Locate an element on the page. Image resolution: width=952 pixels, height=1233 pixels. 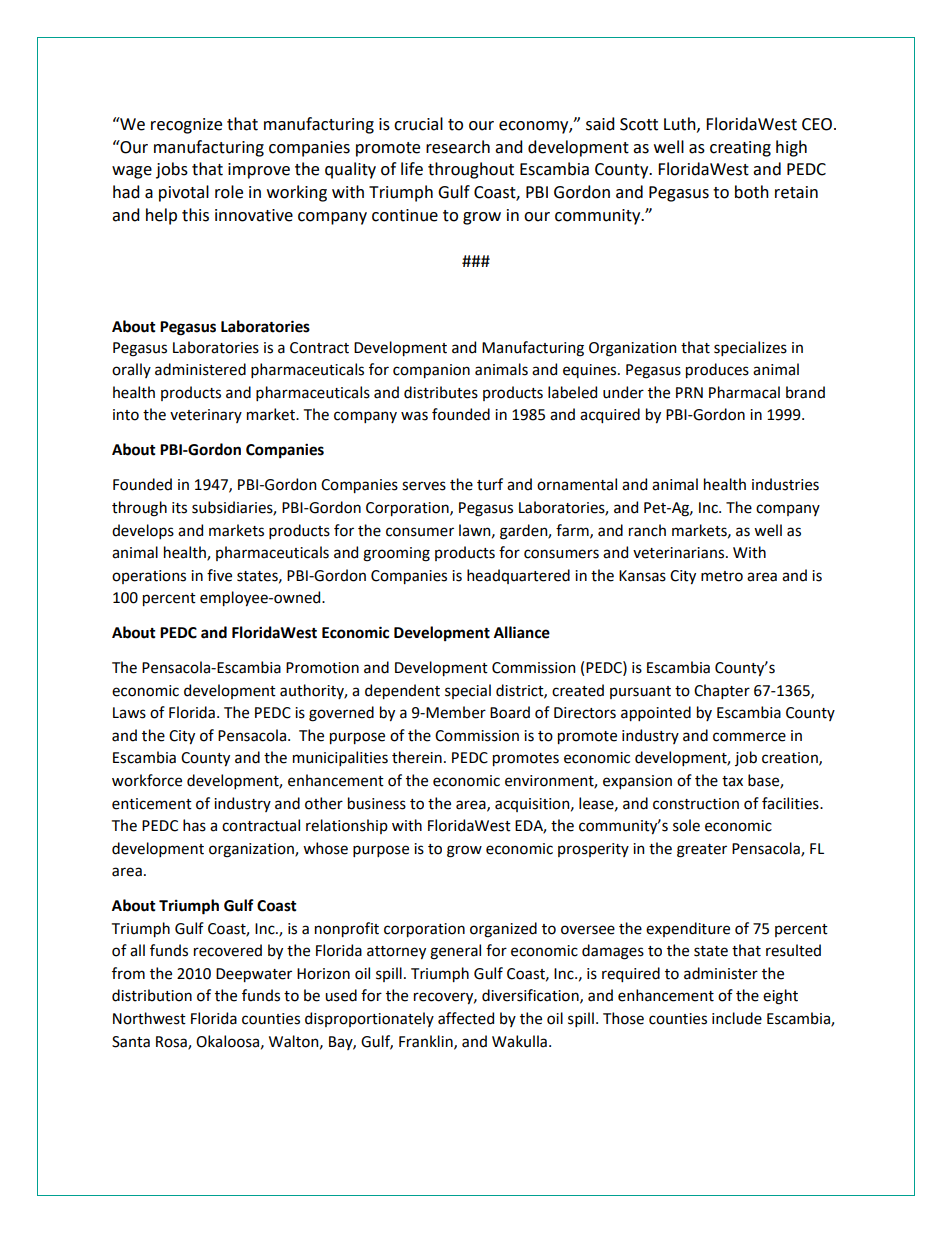
creating is located at coordinates (740, 149).
